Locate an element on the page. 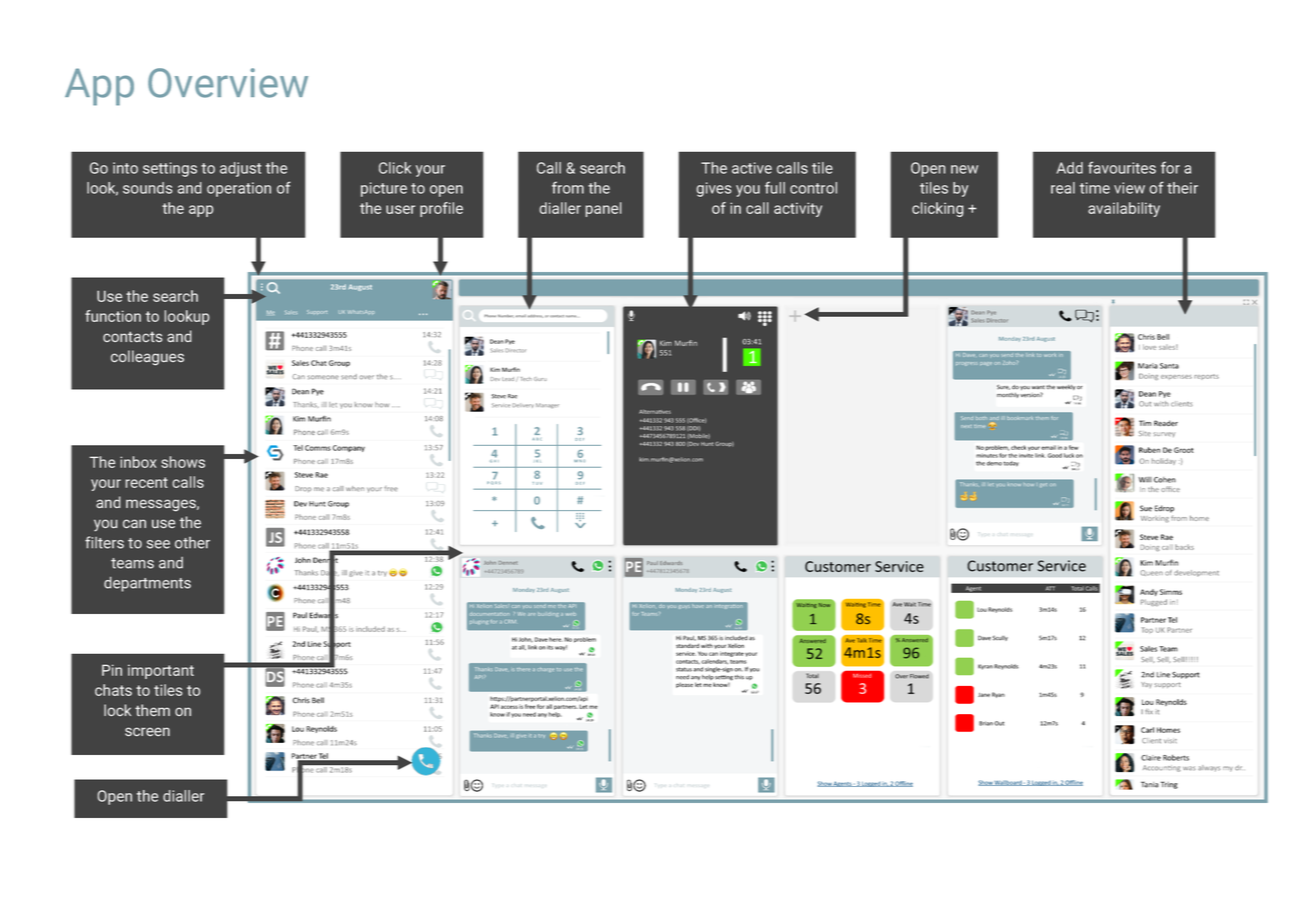 This page has width=1308, height=924. shows is located at coordinates (183, 462).
